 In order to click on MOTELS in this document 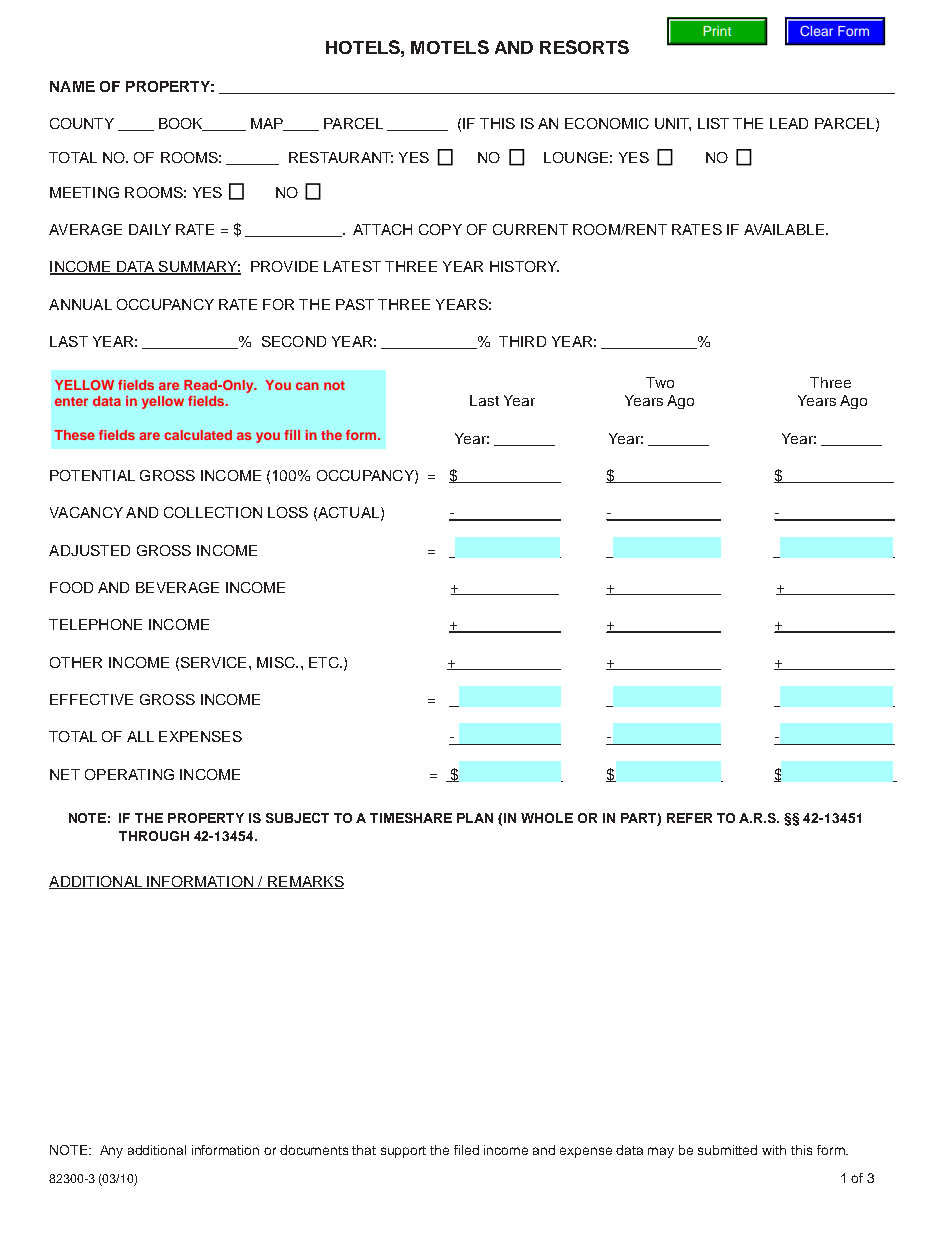, I will do `click(450, 47)`.
